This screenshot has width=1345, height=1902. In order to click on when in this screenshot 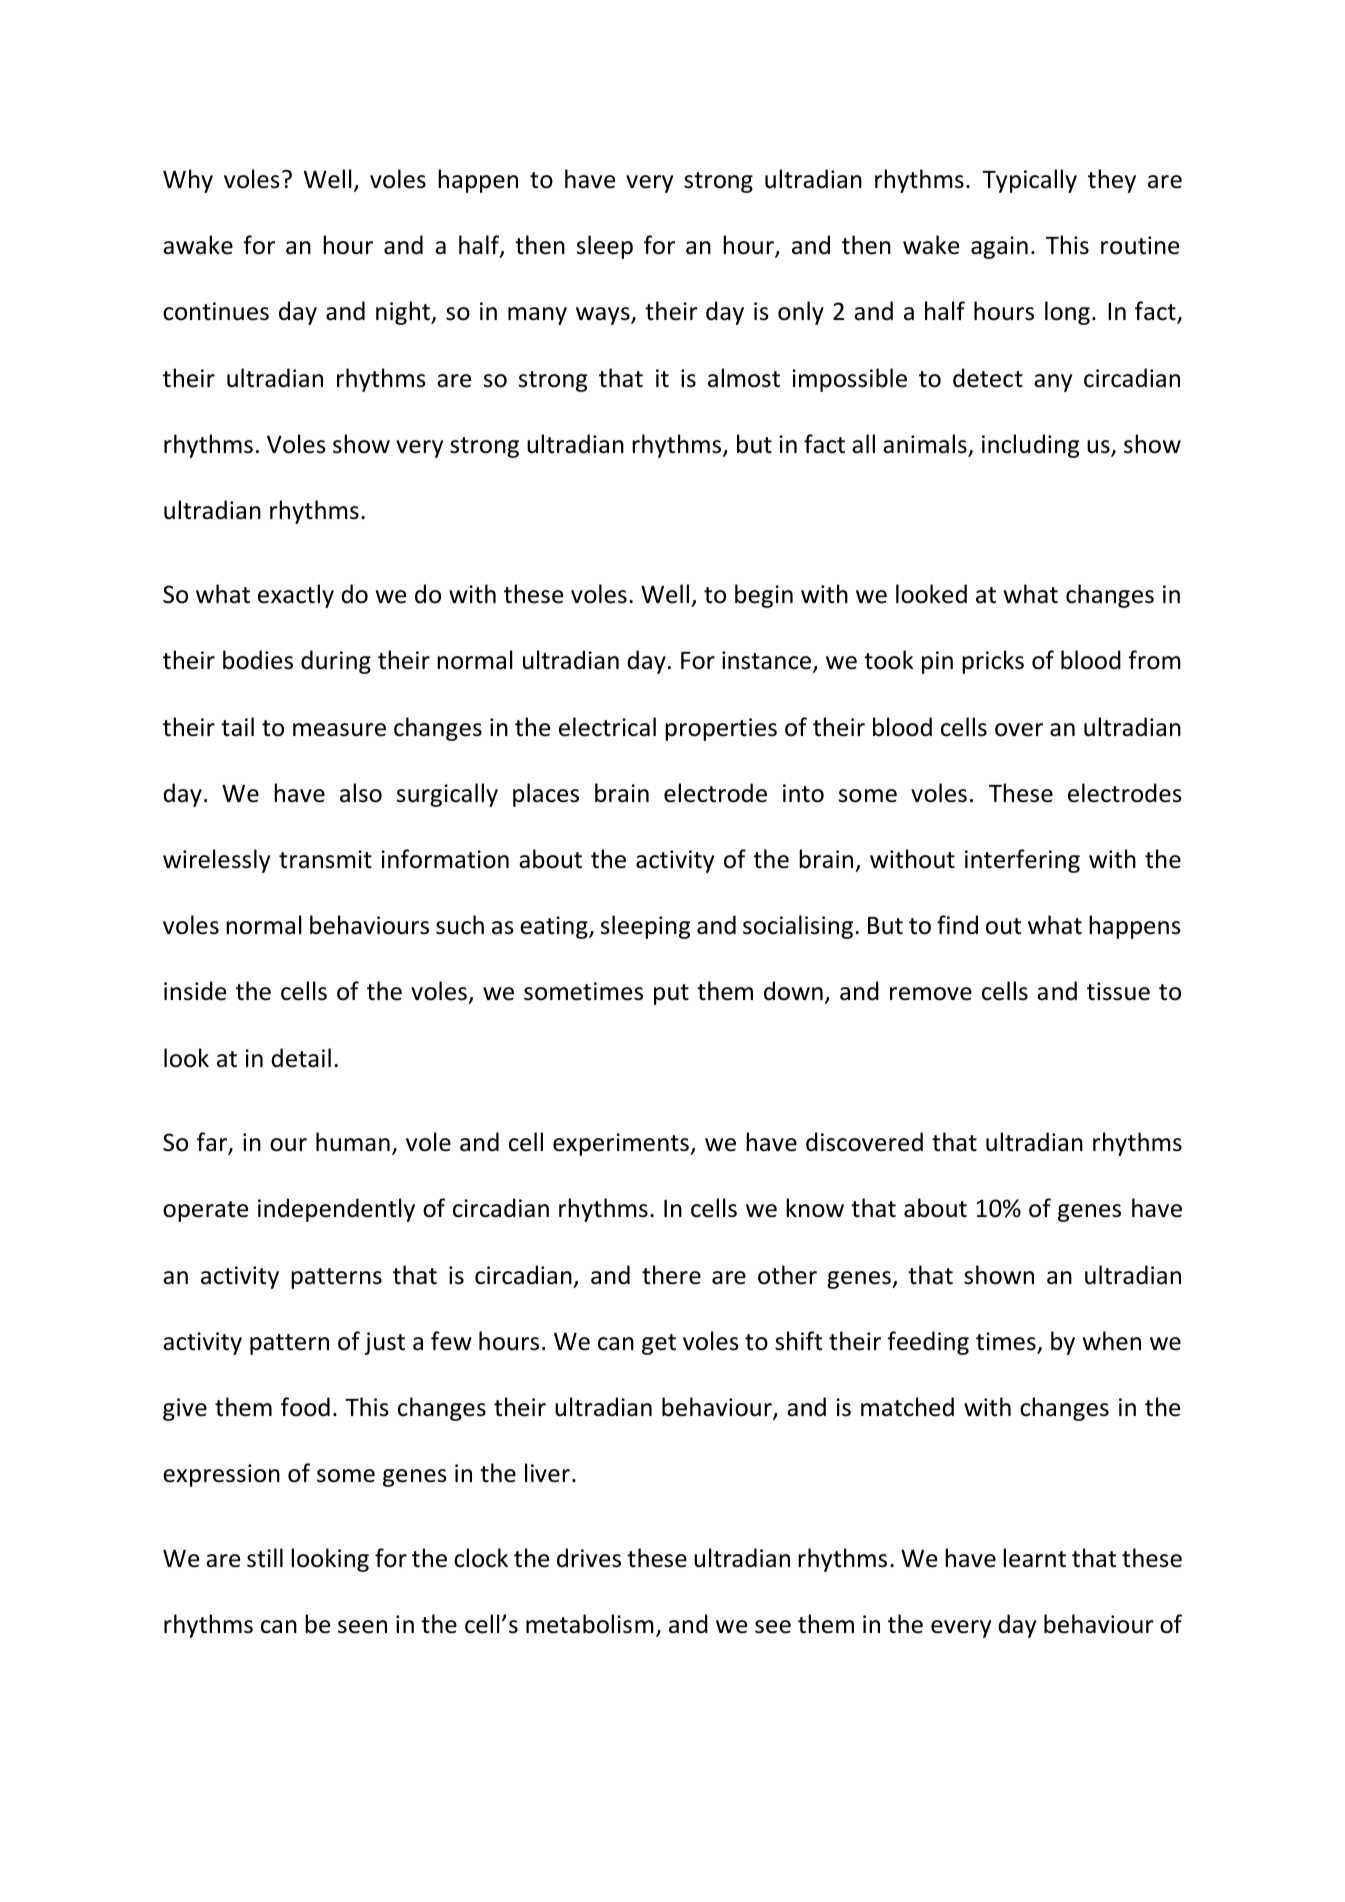, I will do `click(1112, 1341)`.
